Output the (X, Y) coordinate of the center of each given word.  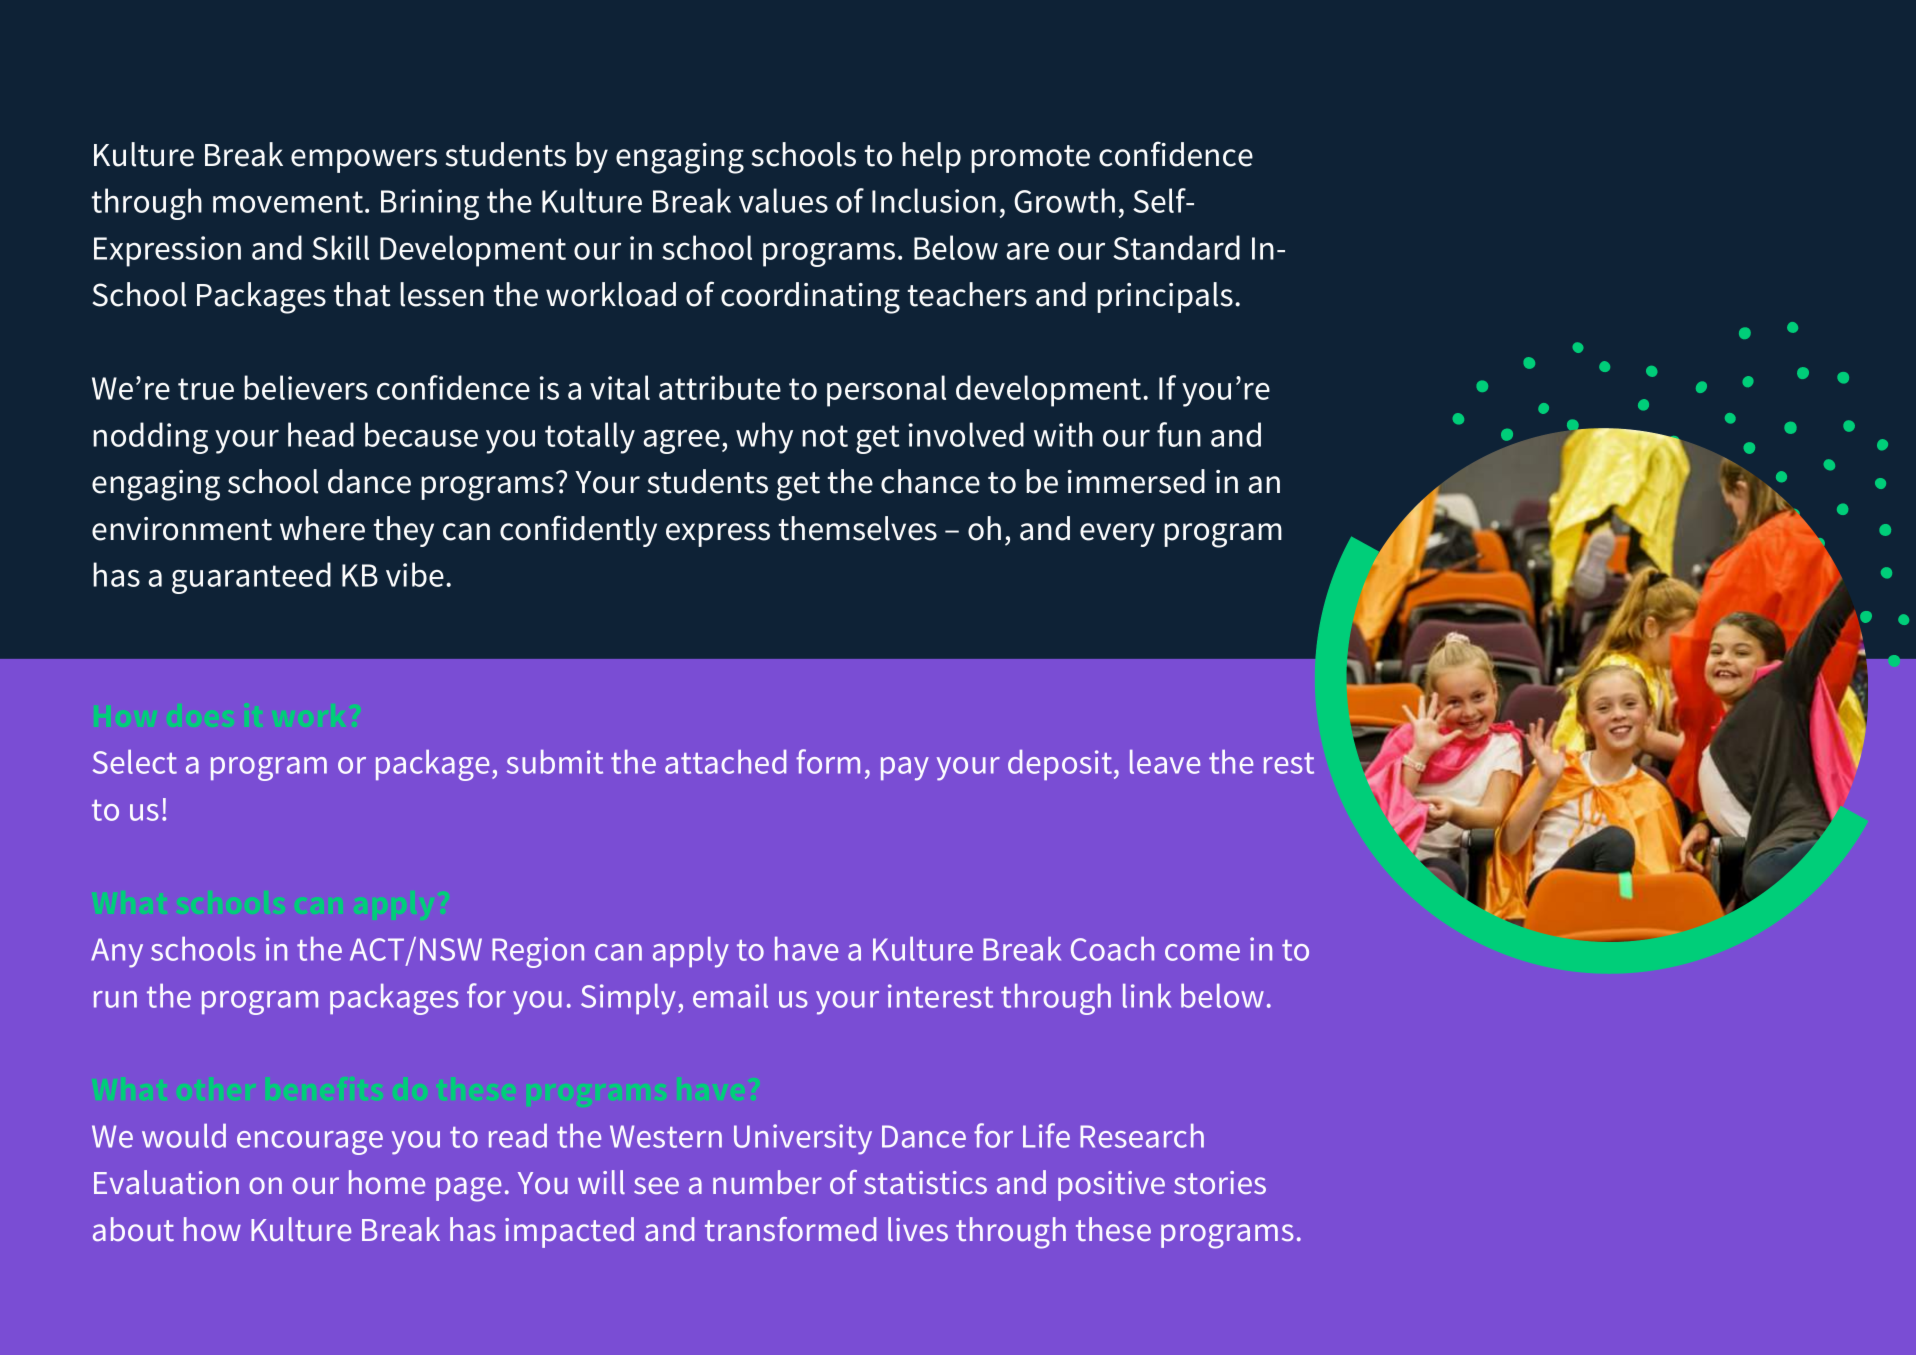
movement (288, 202)
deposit (1060, 765)
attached (725, 762)
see (656, 1185)
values (783, 200)
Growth (1064, 200)
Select (135, 762)
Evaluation (166, 1182)
